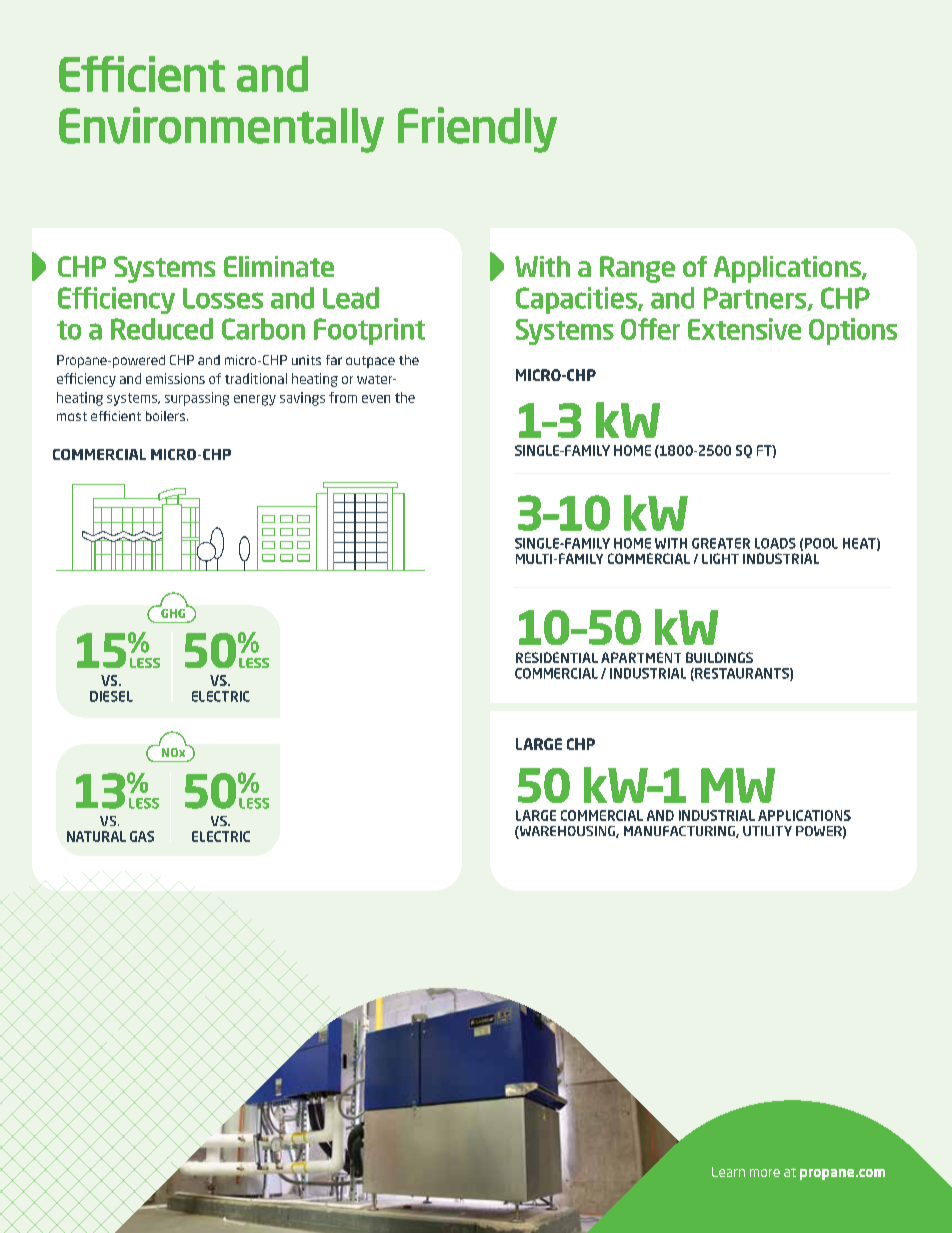 The height and width of the screenshot is (1233, 952). Describe the element at coordinates (477, 130) in the screenshot. I see `Friendly` at that location.
